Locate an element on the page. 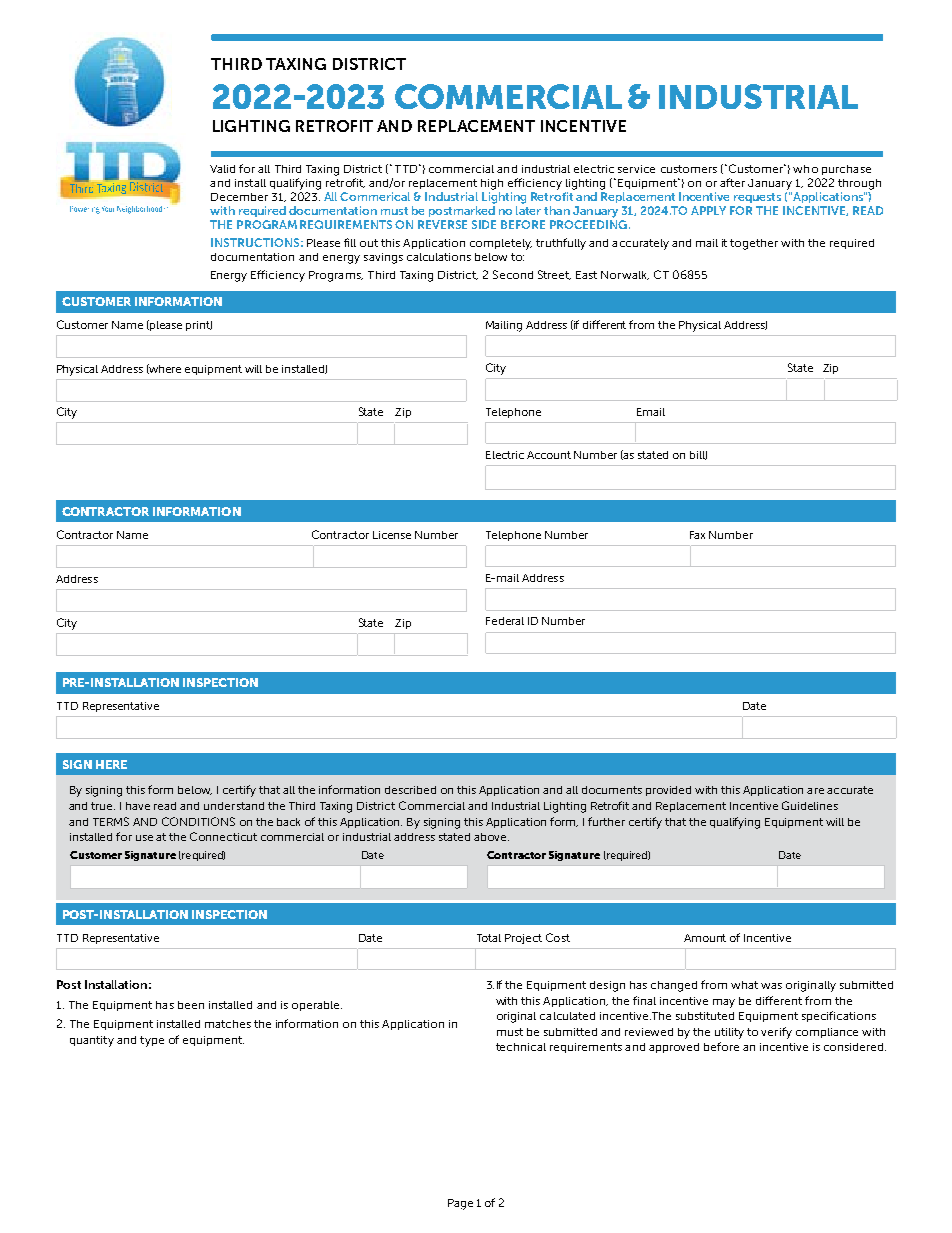 This page has width=952, height=1233. type is located at coordinates (152, 1041).
